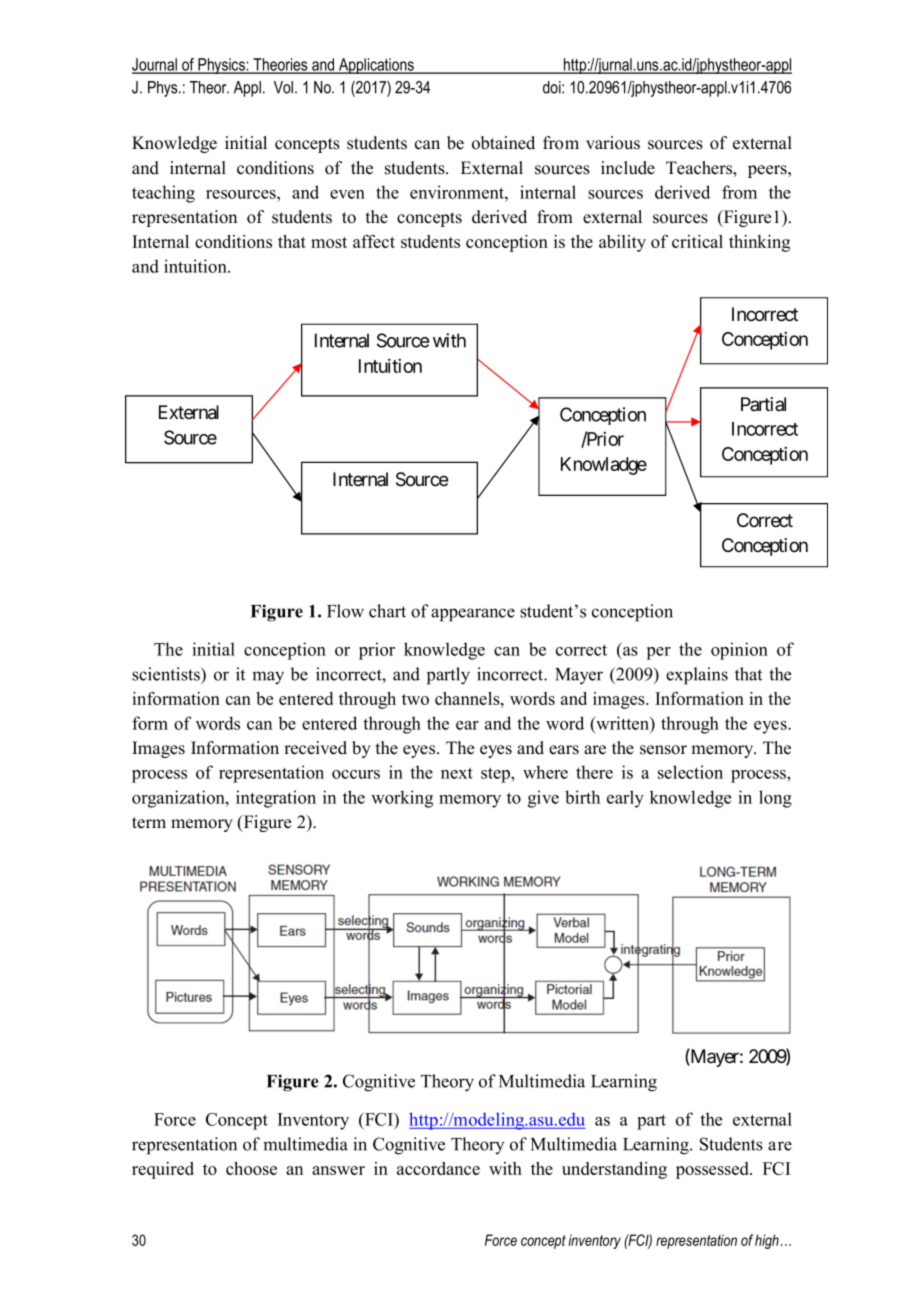 This screenshot has width=924, height=1308. Describe the element at coordinates (473, 615) in the screenshot. I see `appearance` at that location.
